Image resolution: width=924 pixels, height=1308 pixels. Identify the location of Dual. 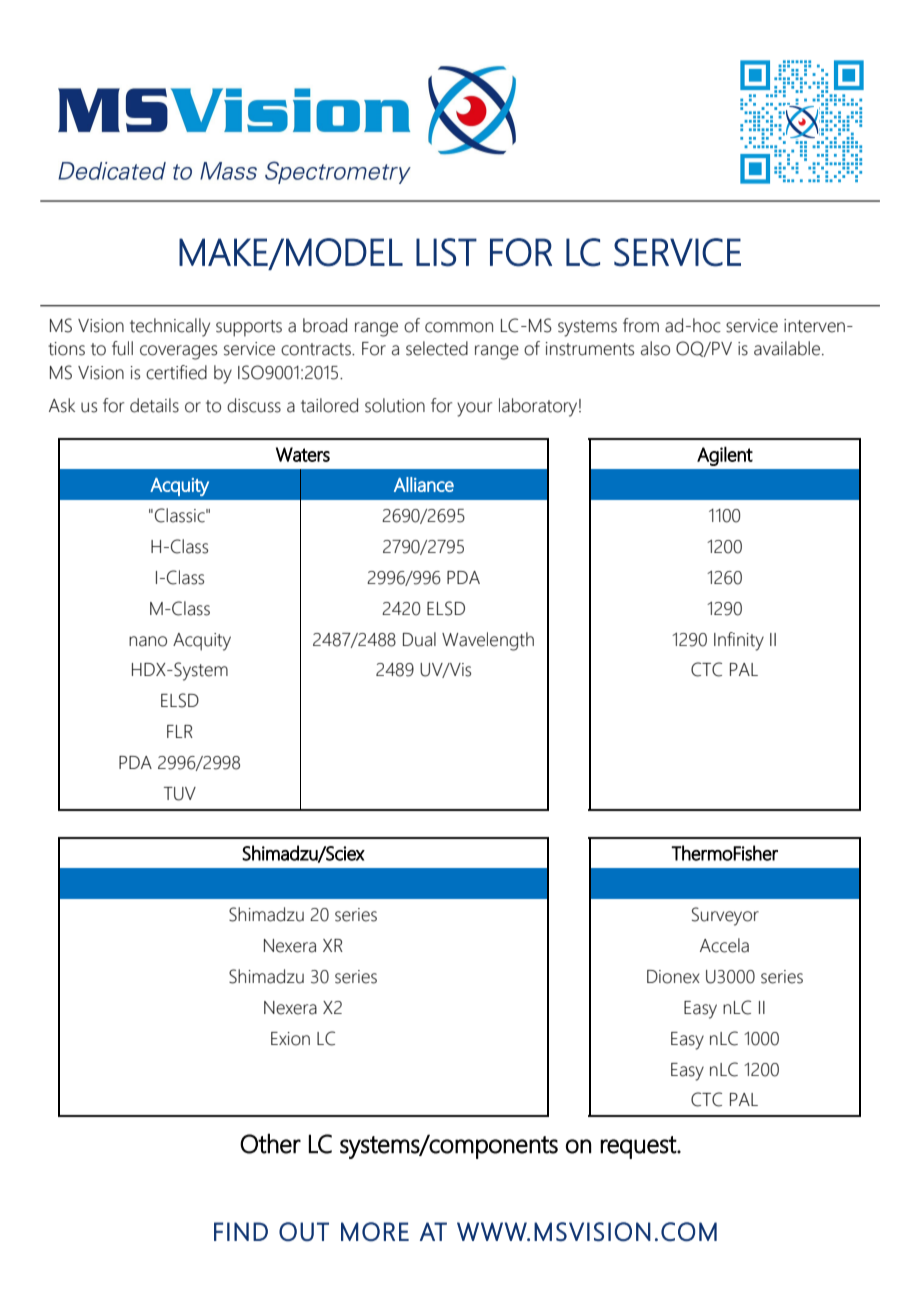
(419, 639).
